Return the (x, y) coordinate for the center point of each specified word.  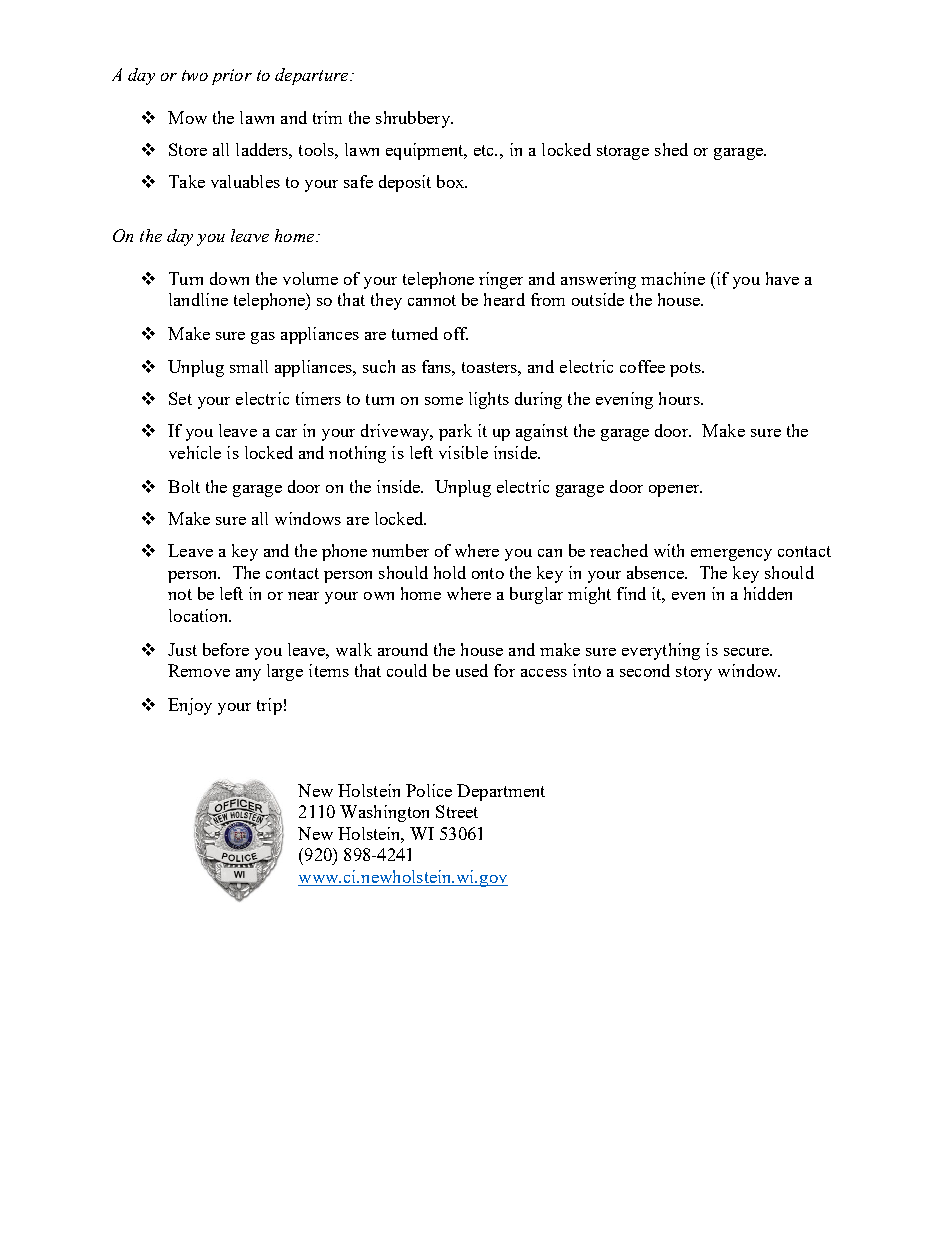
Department (501, 792)
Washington (384, 813)
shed (671, 149)
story (694, 673)
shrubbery (414, 119)
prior (232, 77)
